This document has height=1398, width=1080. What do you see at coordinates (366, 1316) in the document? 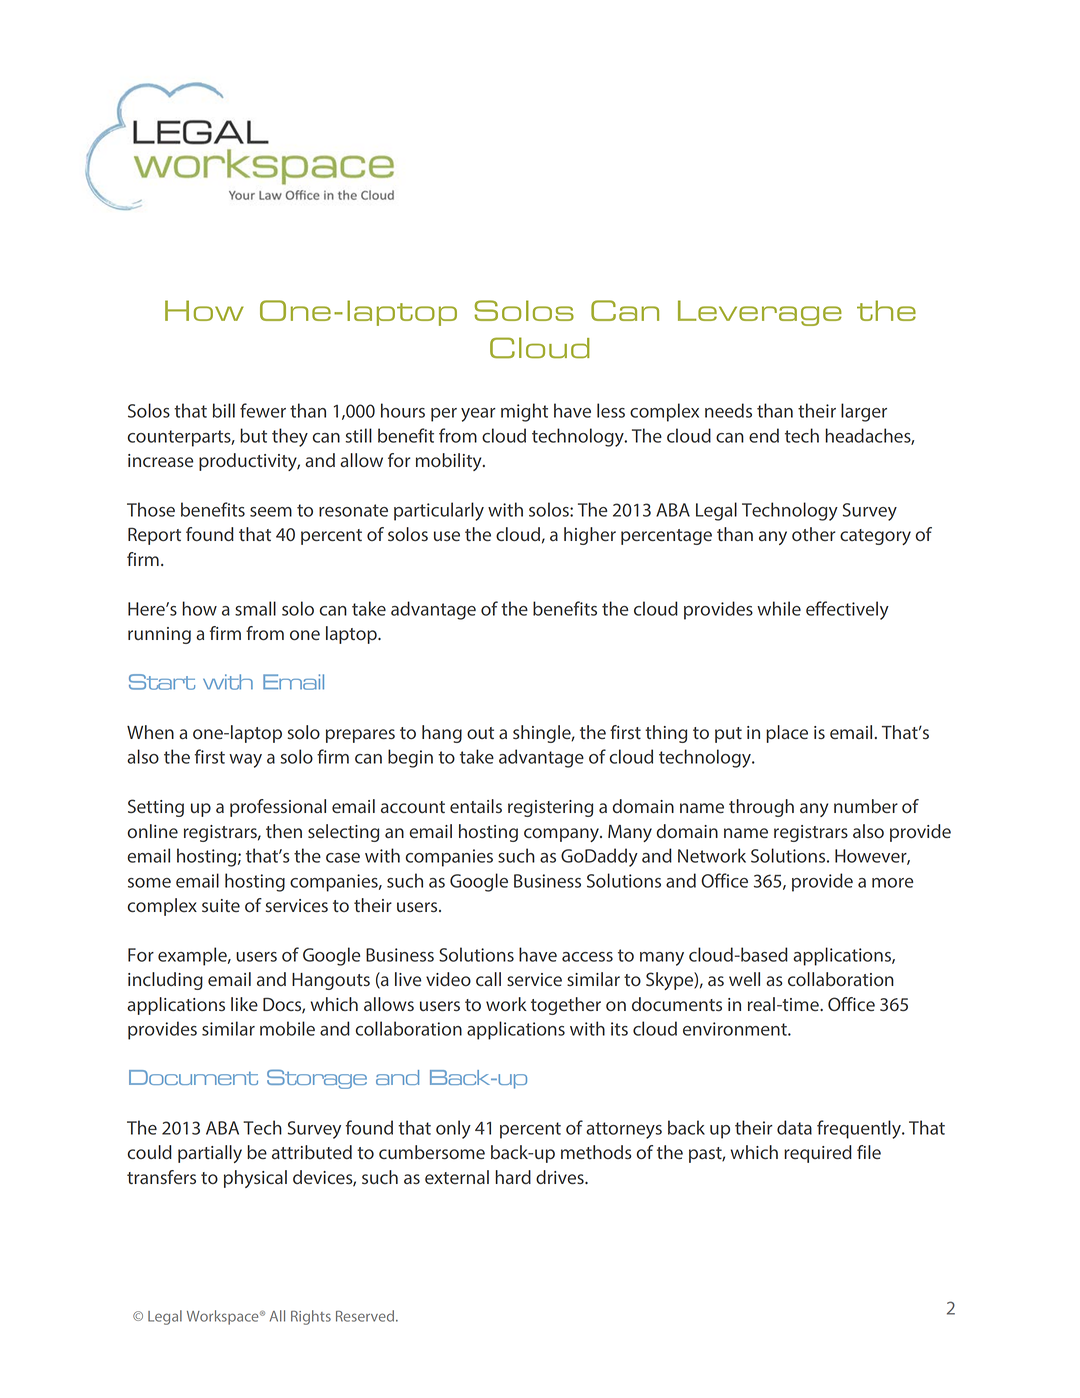
I see `Reserved` at bounding box center [366, 1316].
